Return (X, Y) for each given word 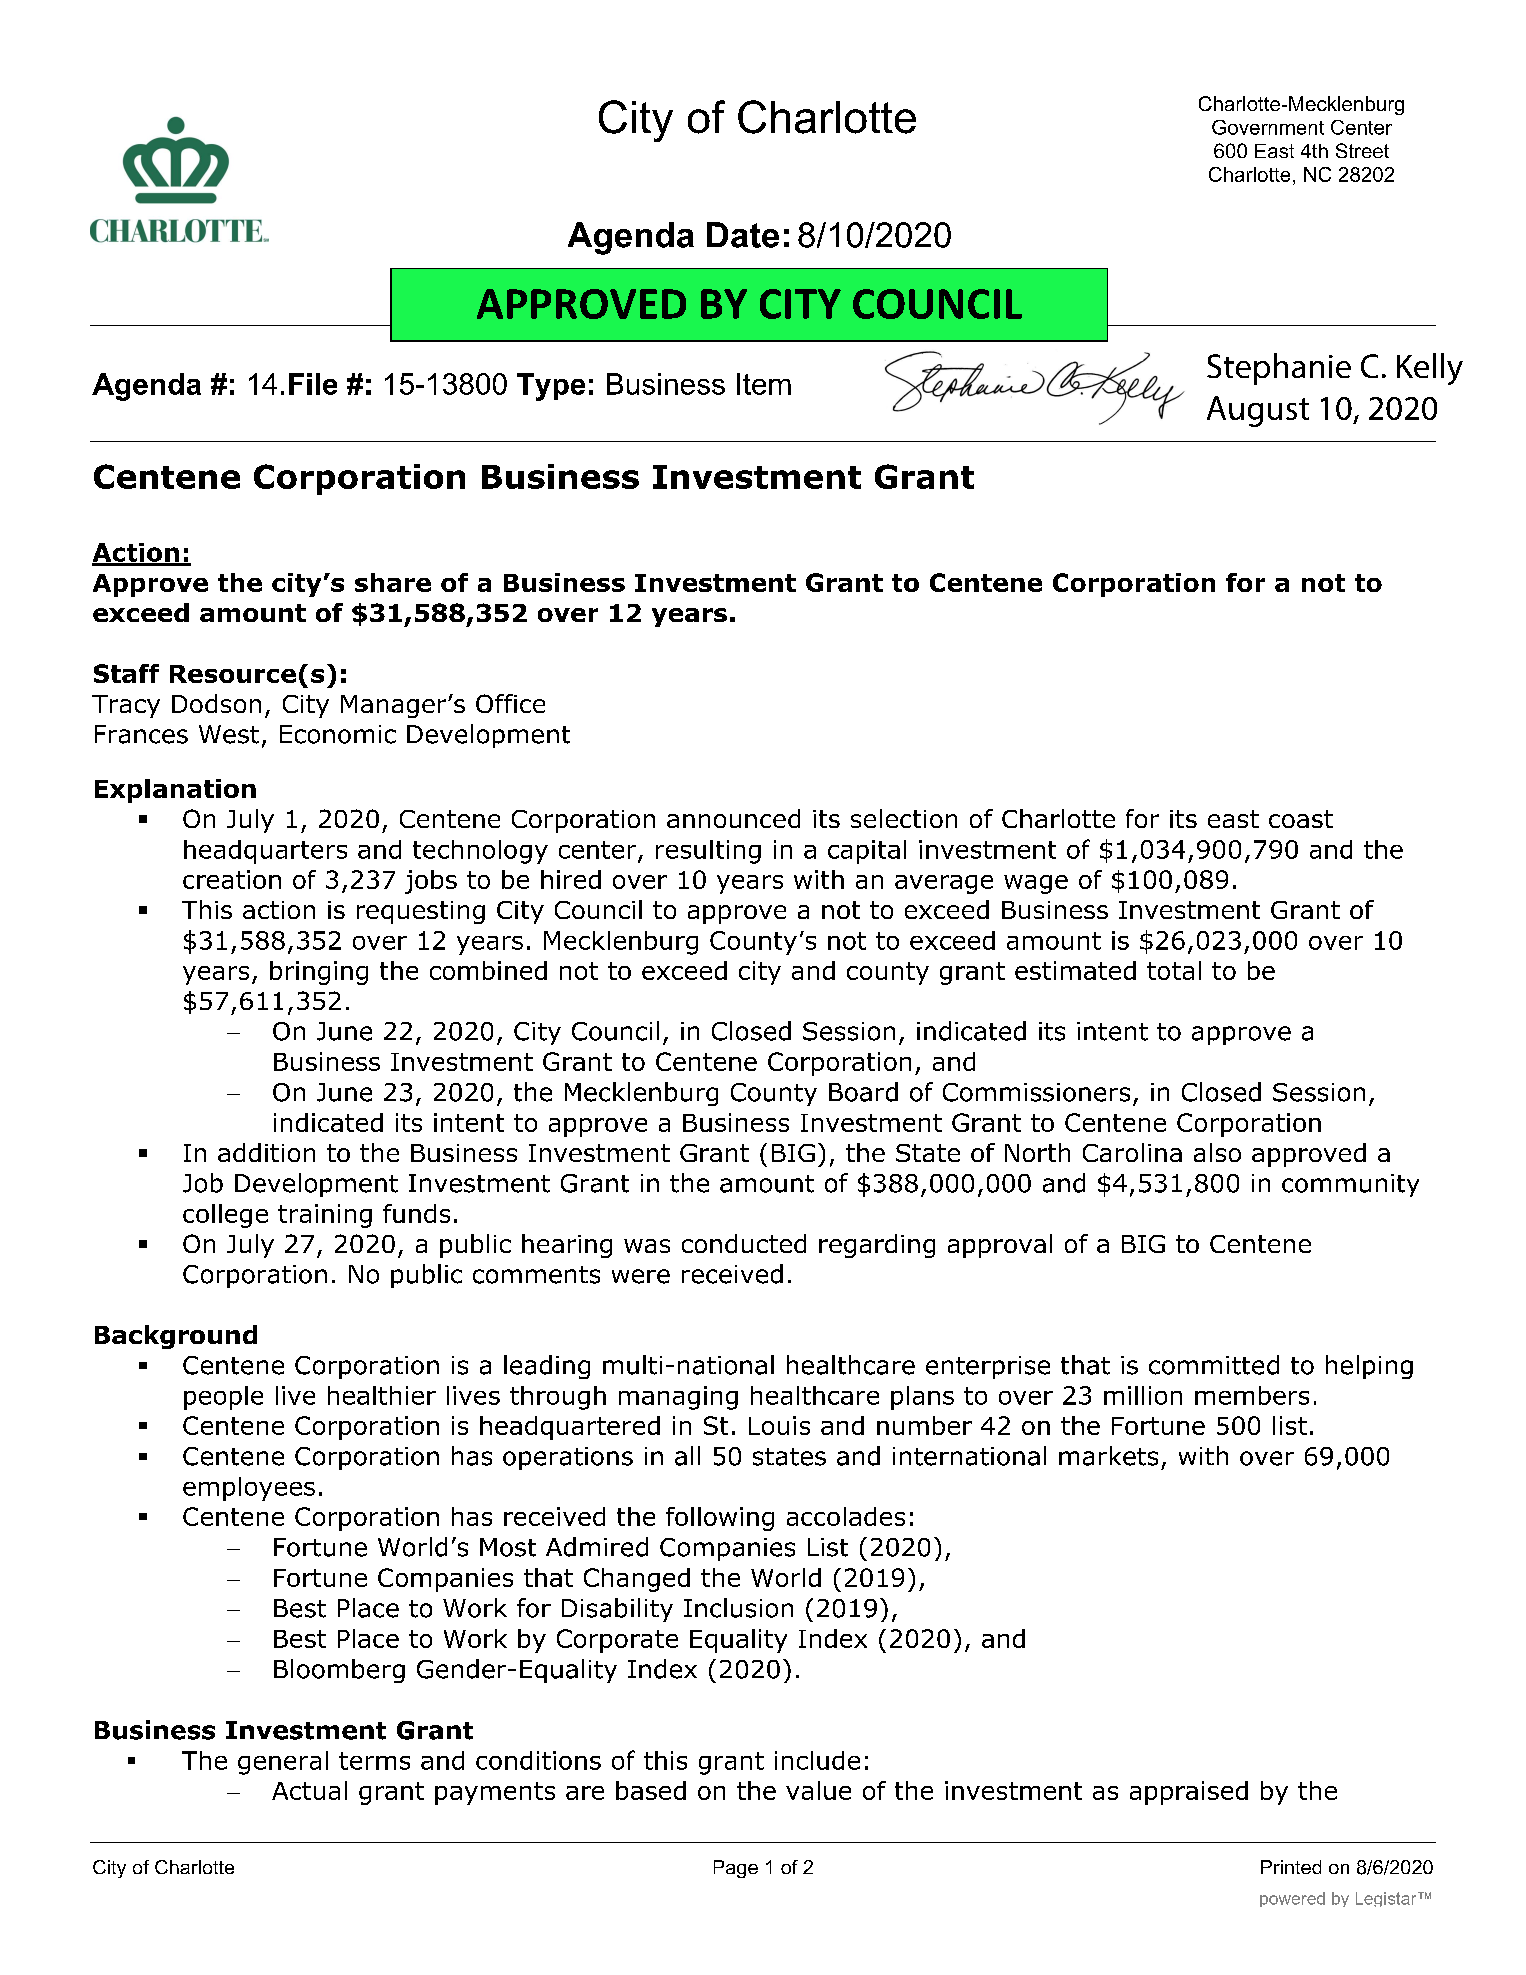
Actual (309, 1790)
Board (863, 1092)
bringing (319, 973)
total (1174, 970)
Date (743, 235)
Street (1362, 150)
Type (551, 387)
